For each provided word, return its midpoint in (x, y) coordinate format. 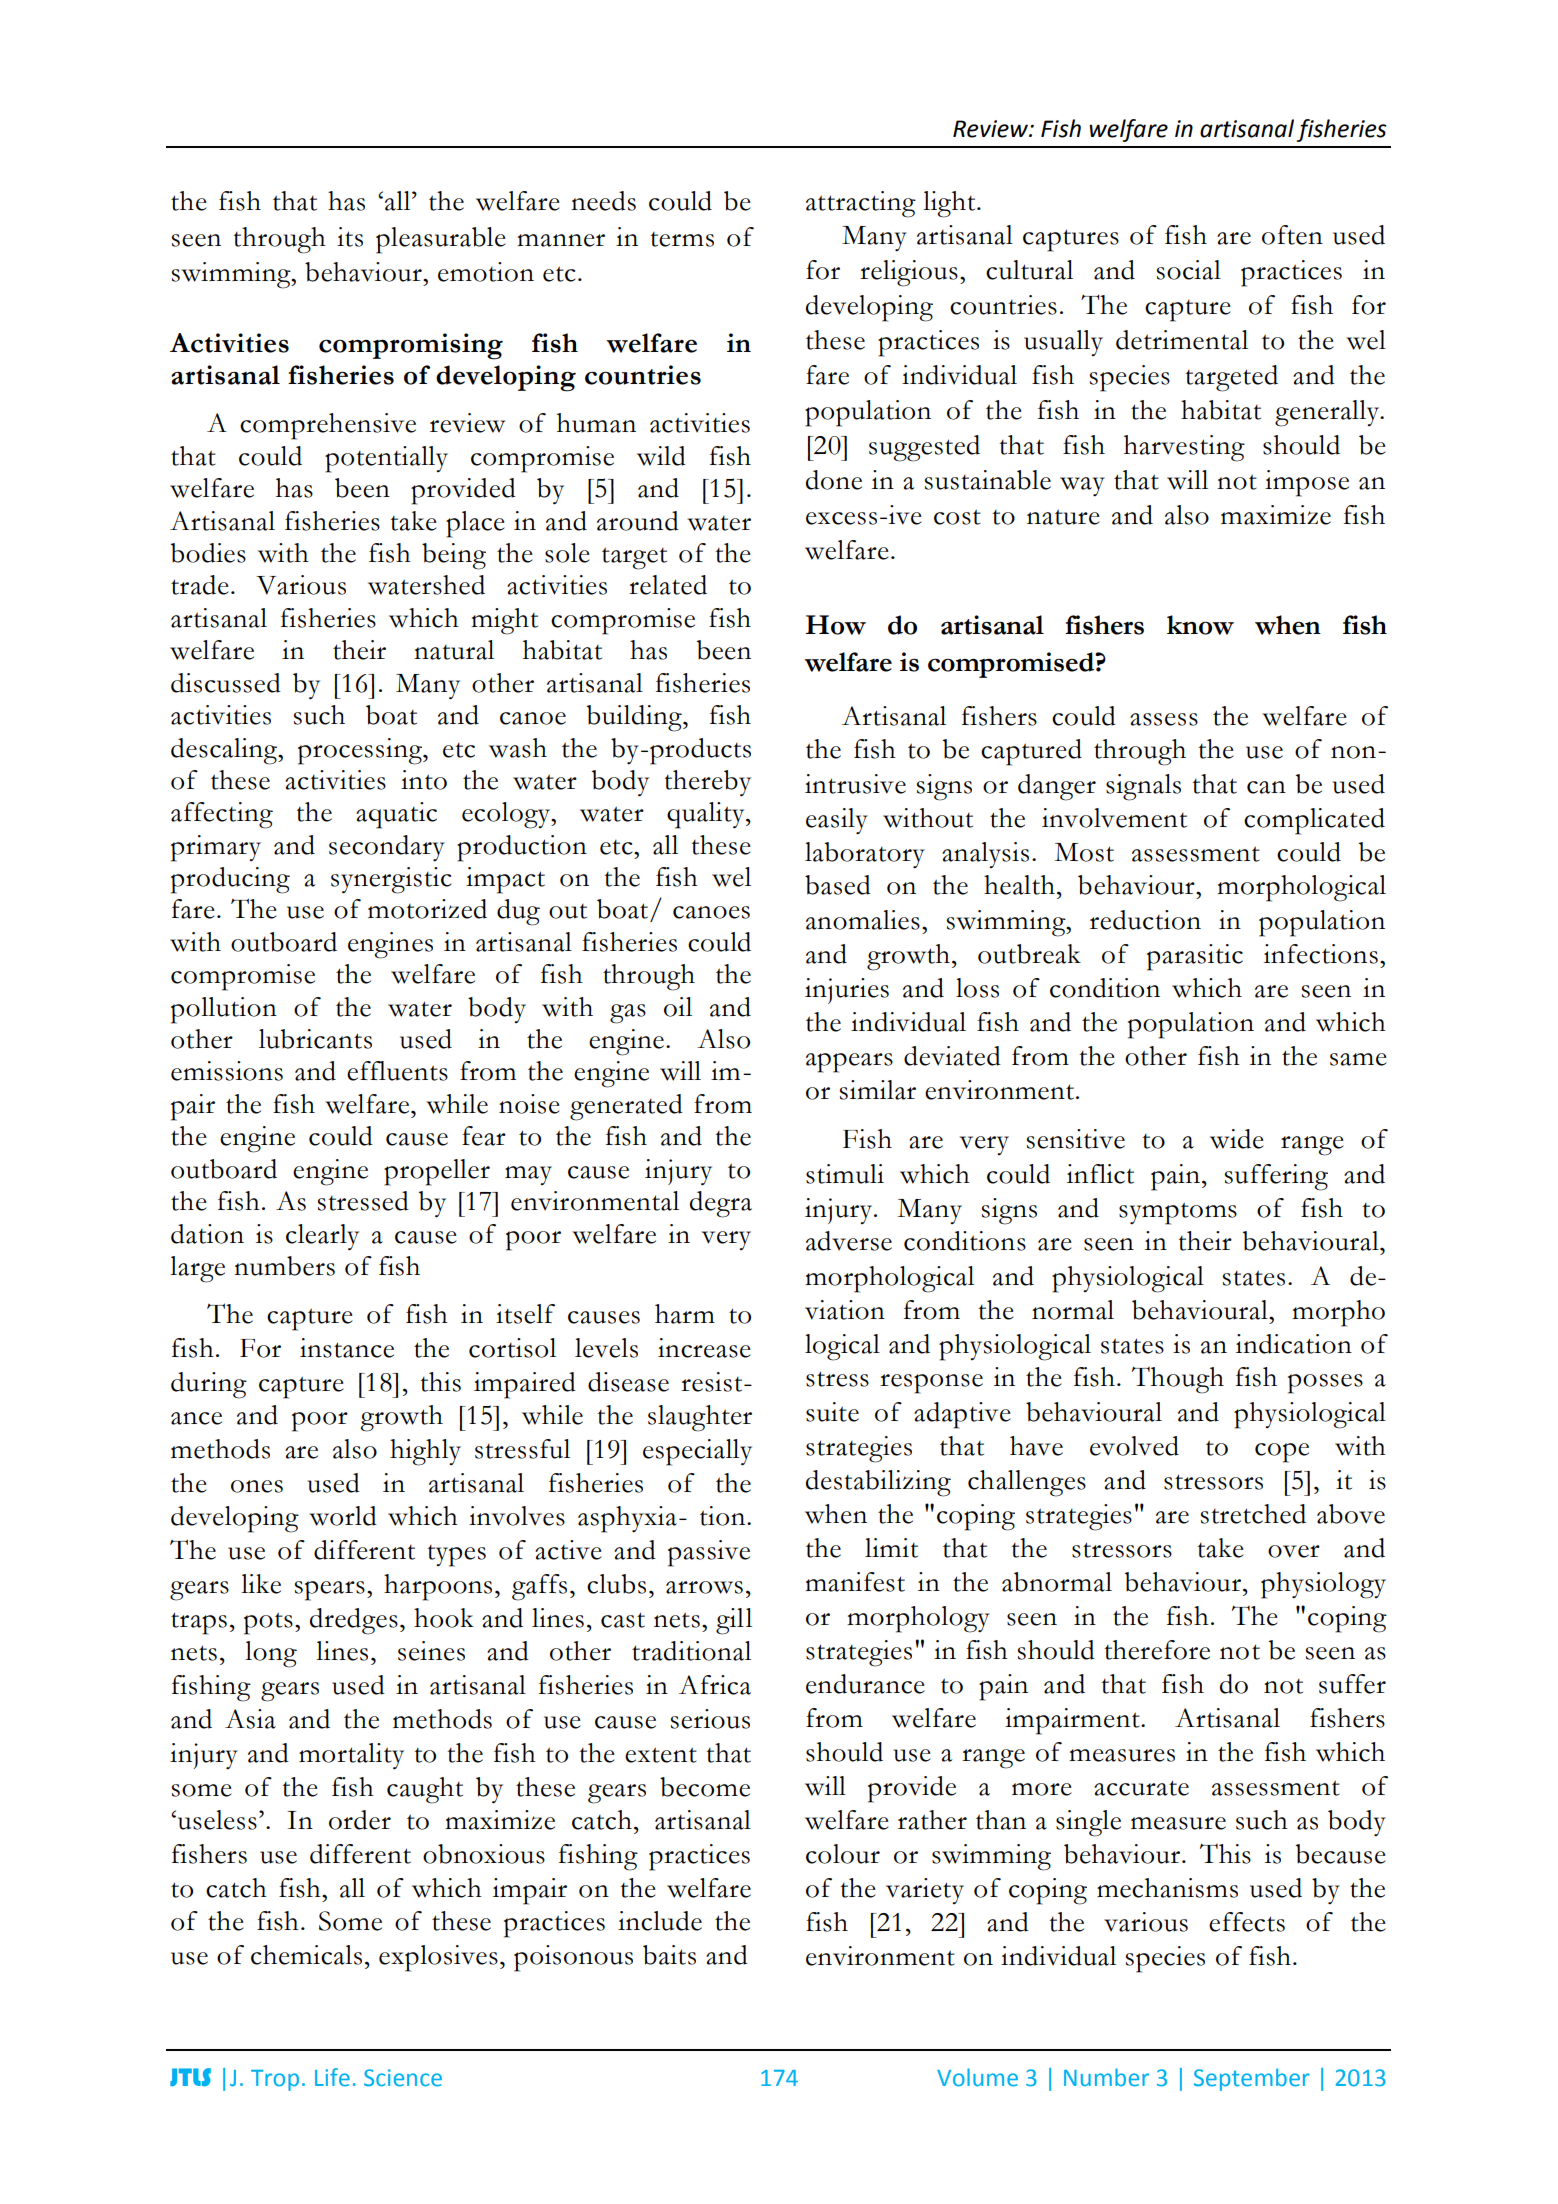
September (1252, 2079)
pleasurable (441, 240)
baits (669, 1955)
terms (682, 239)
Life (332, 2077)
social (1189, 270)
